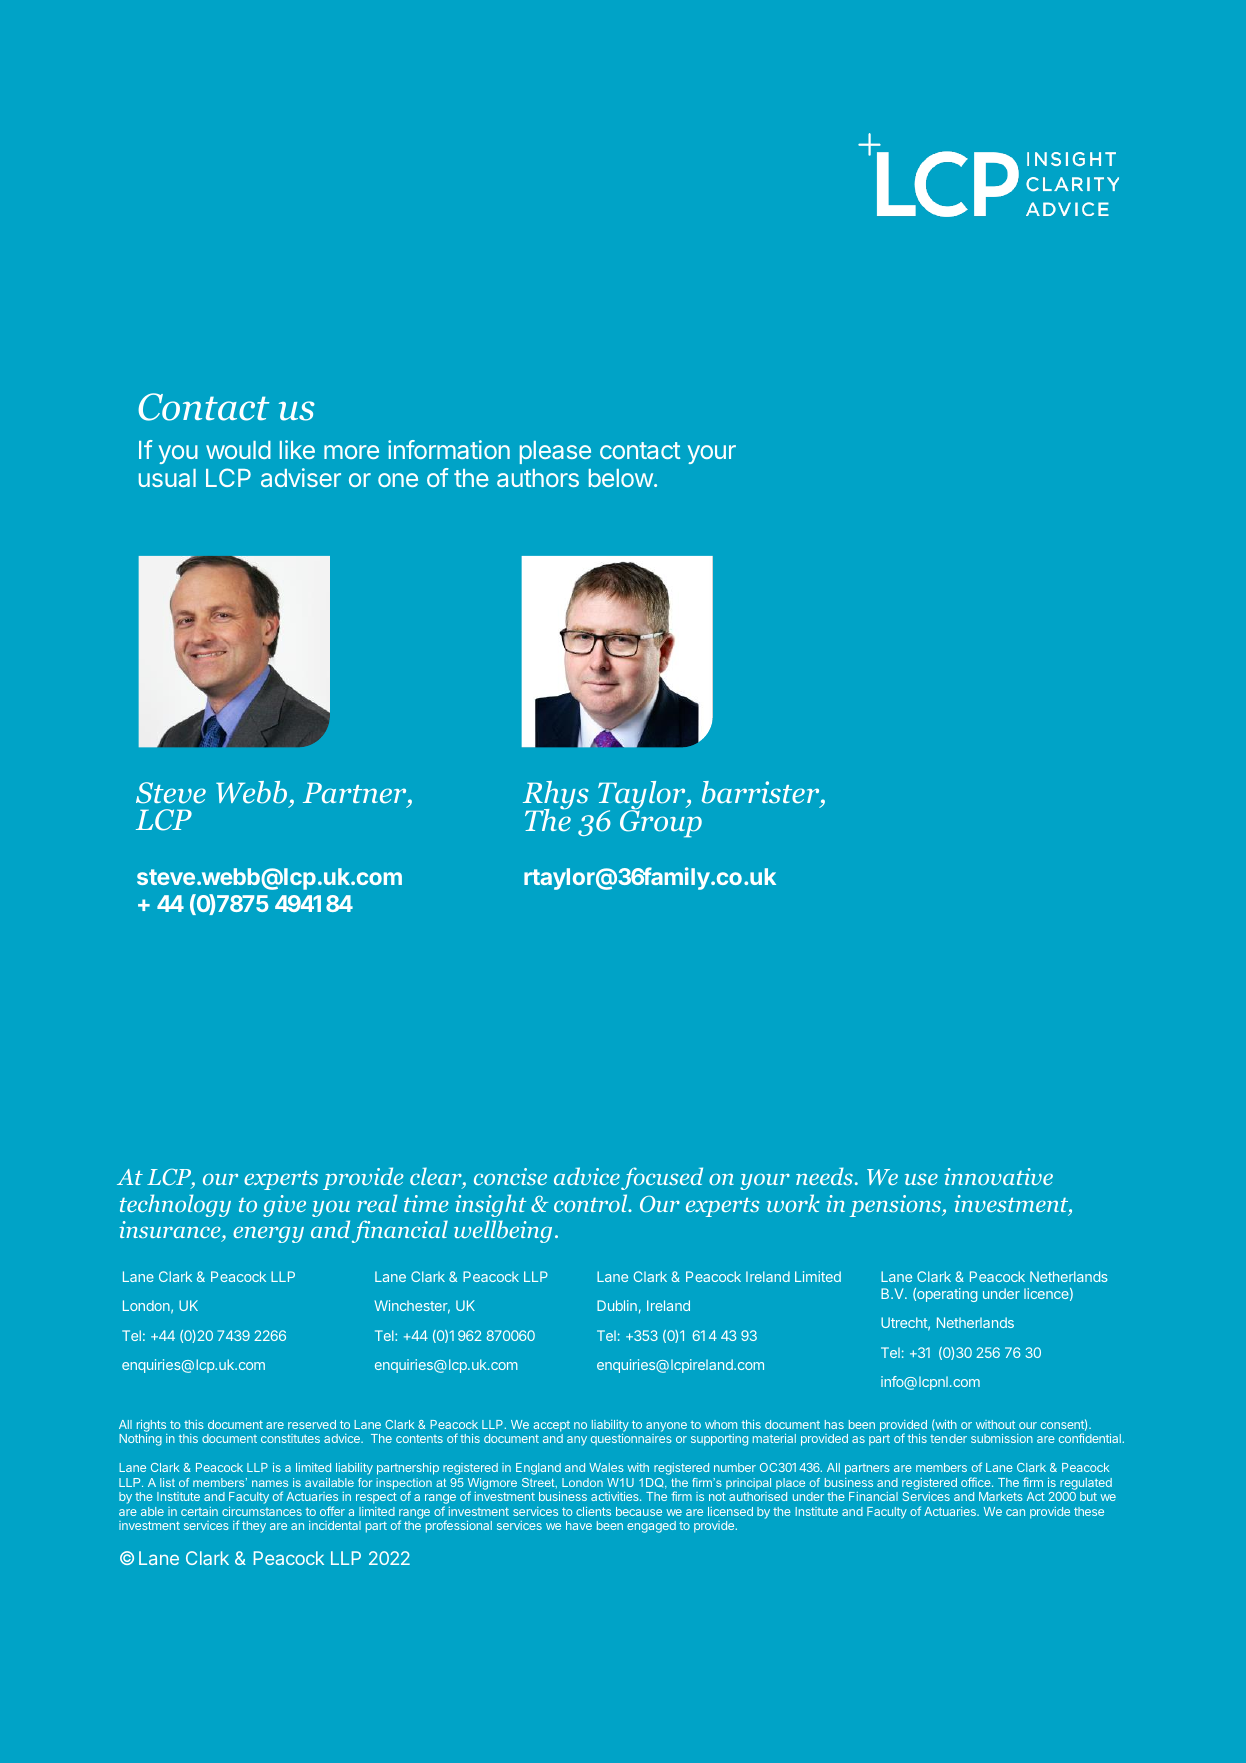 The height and width of the image is (1763, 1246). What do you see at coordinates (284, 1206) in the image?
I see `give` at bounding box center [284, 1206].
